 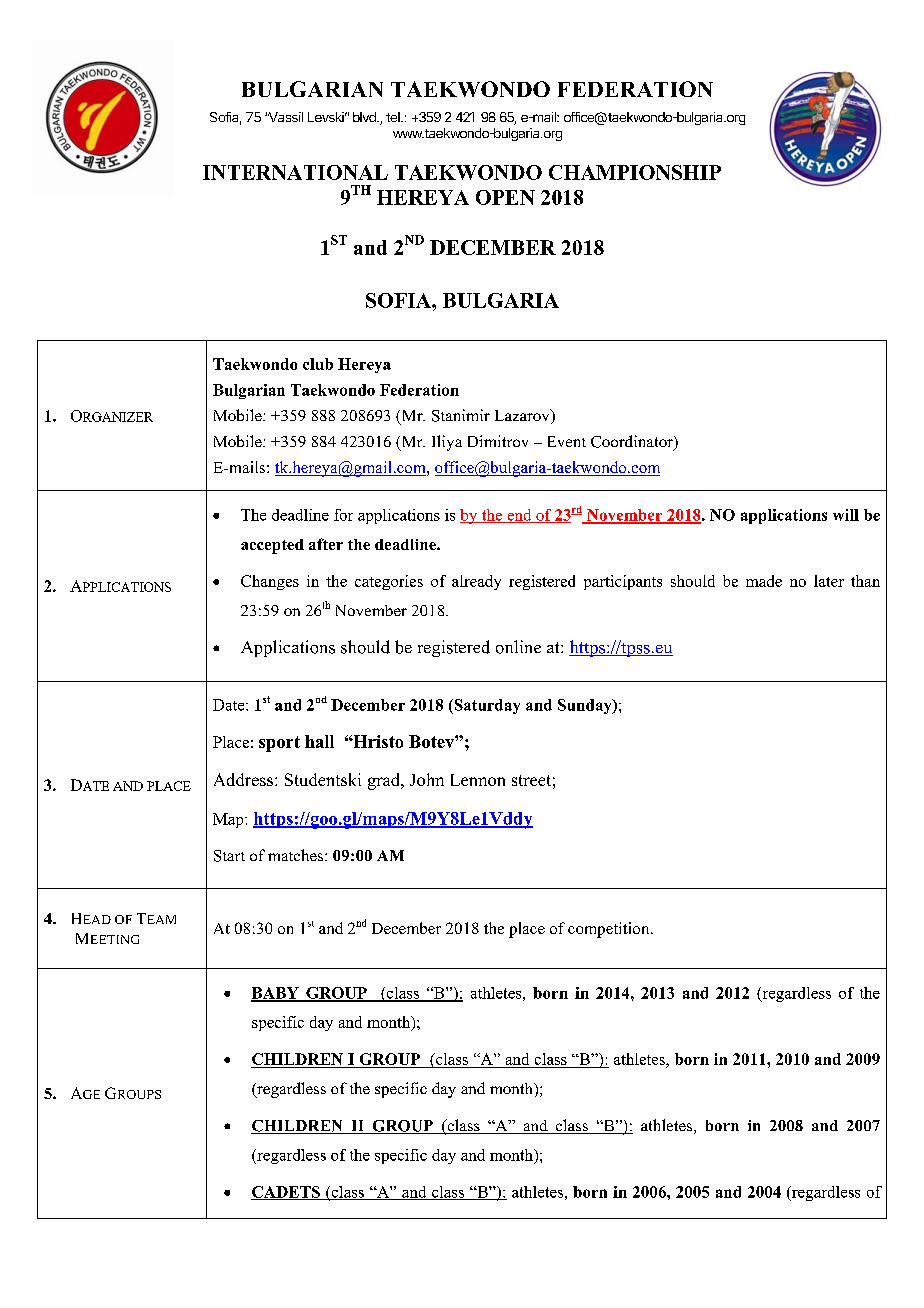 What do you see at coordinates (286, 1193) in the screenshot?
I see `CADETS` at bounding box center [286, 1193].
